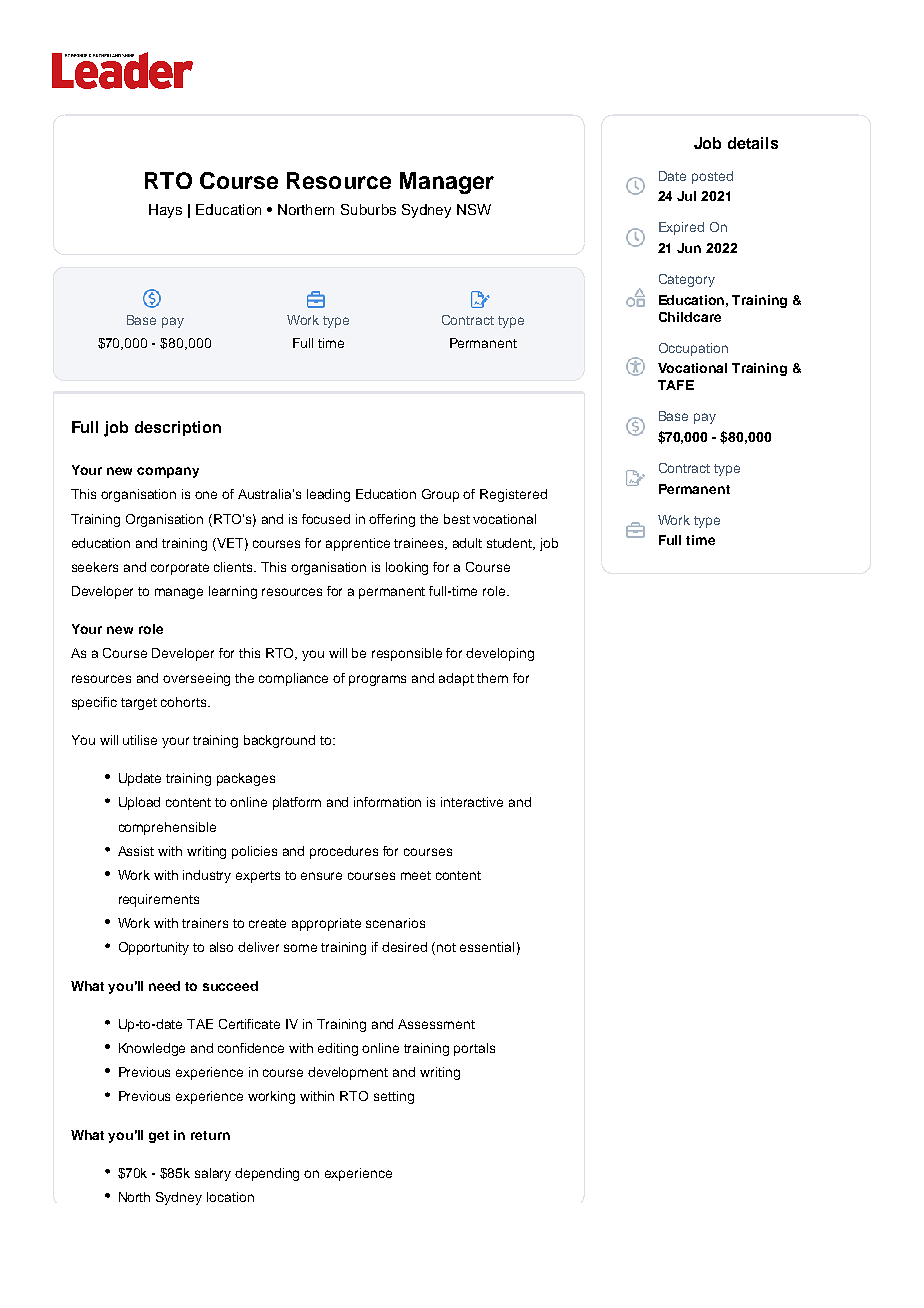 The width and height of the screenshot is (924, 1308). What do you see at coordinates (213, 1174) in the screenshot?
I see `salary` at bounding box center [213, 1174].
